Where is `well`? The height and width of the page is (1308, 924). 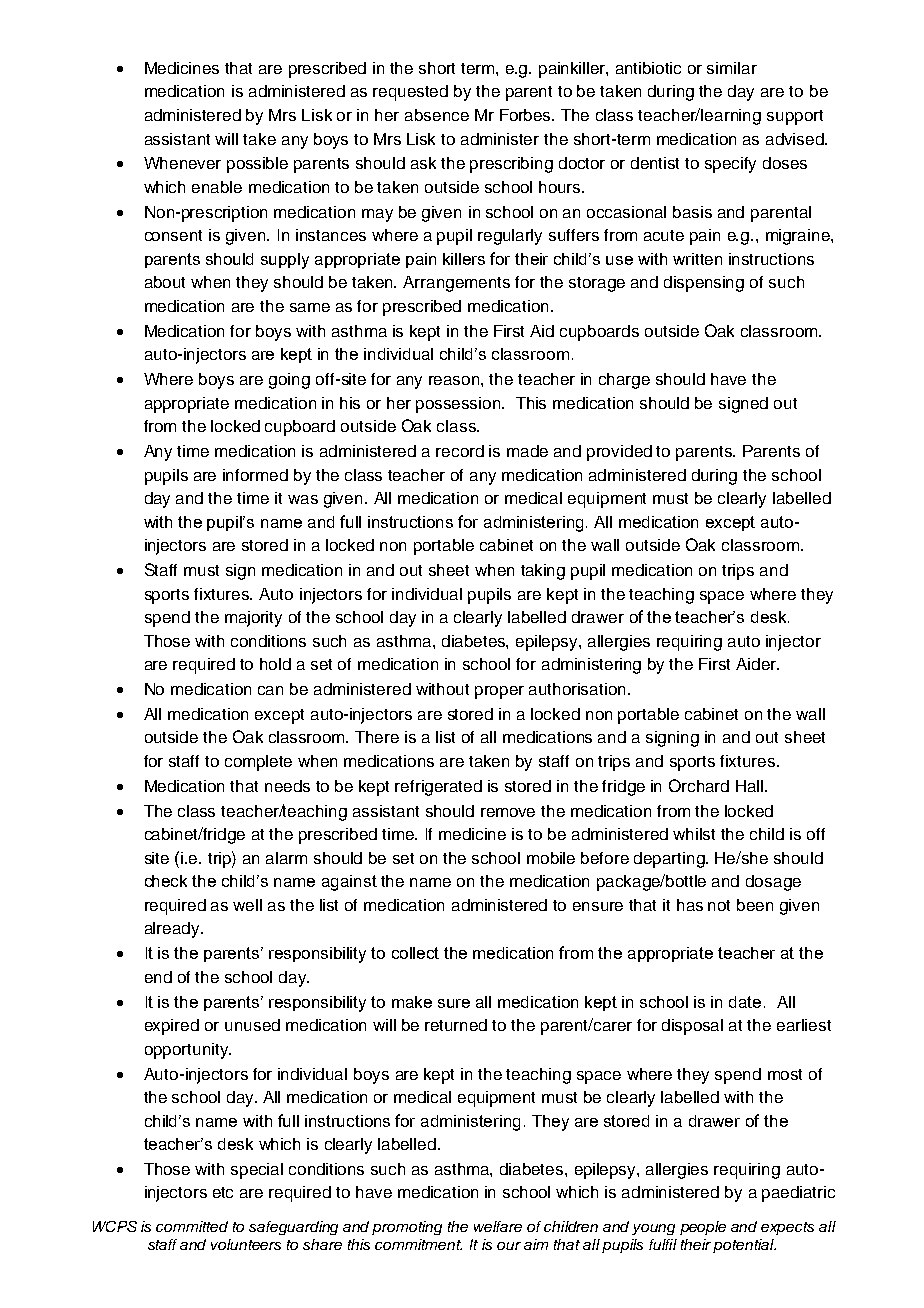 well is located at coordinates (247, 905).
